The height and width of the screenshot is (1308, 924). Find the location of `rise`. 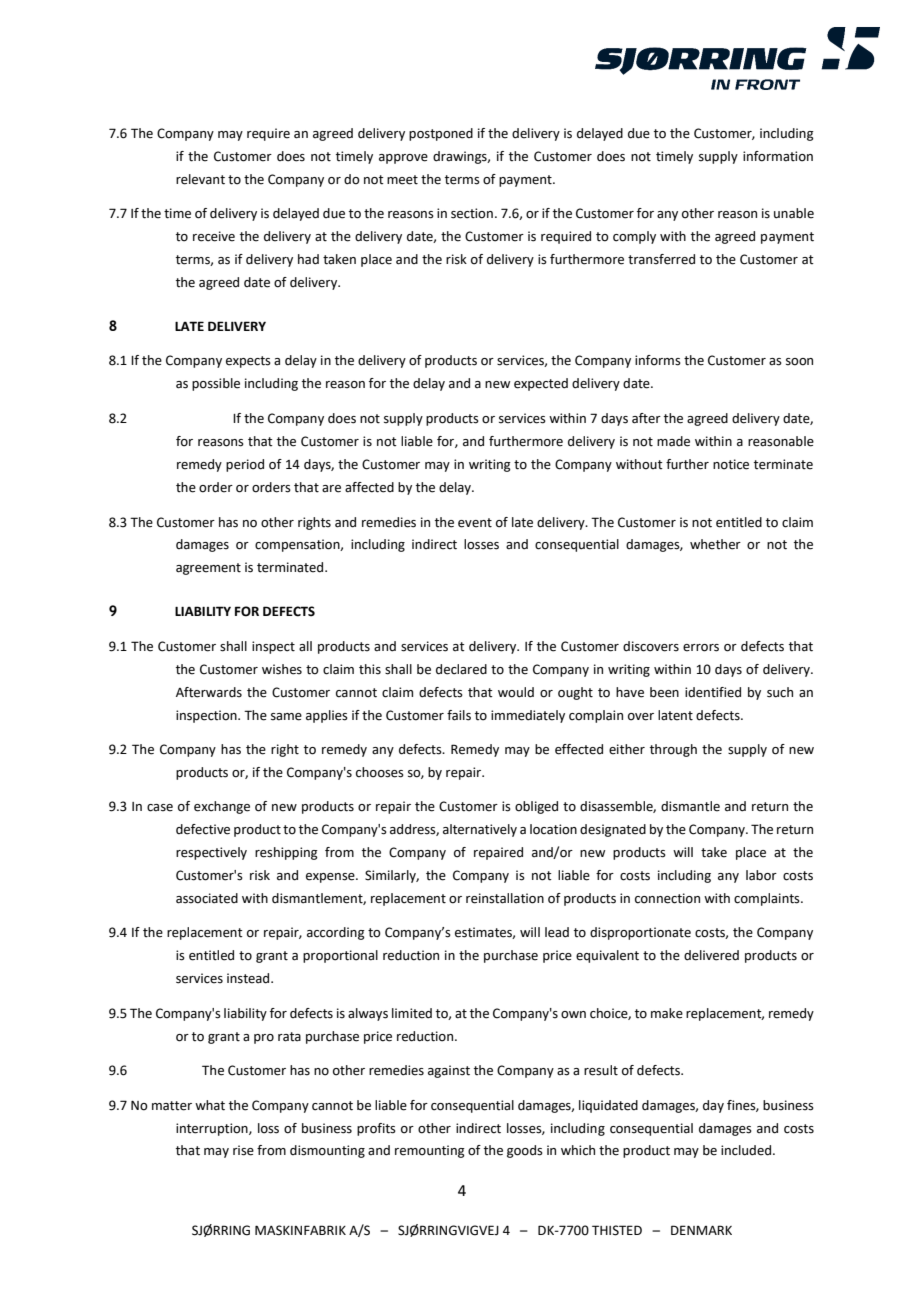

rise is located at coordinates (243, 1150).
